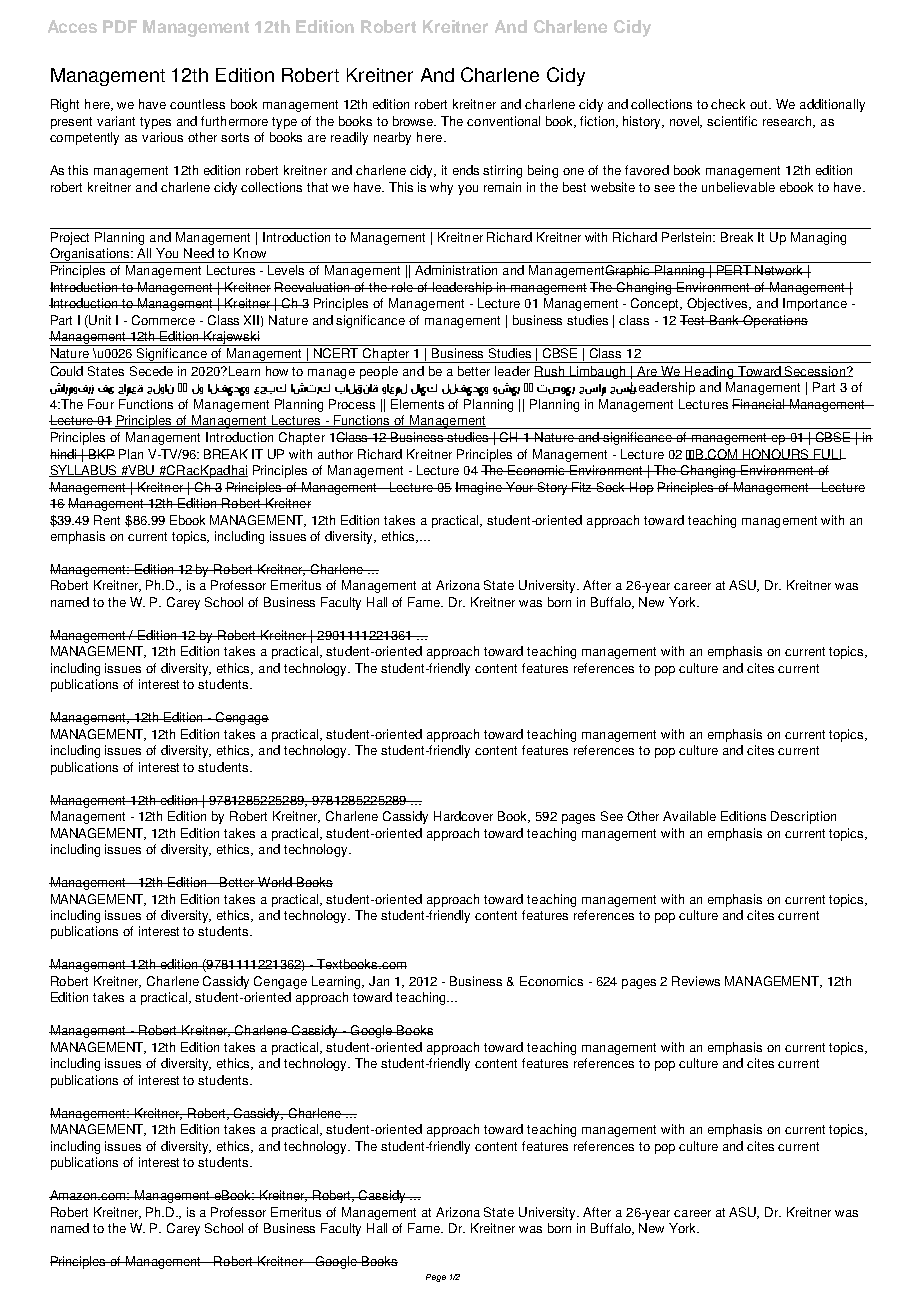 This page has width=924, height=1308. I want to click on World, so click(275, 882).
